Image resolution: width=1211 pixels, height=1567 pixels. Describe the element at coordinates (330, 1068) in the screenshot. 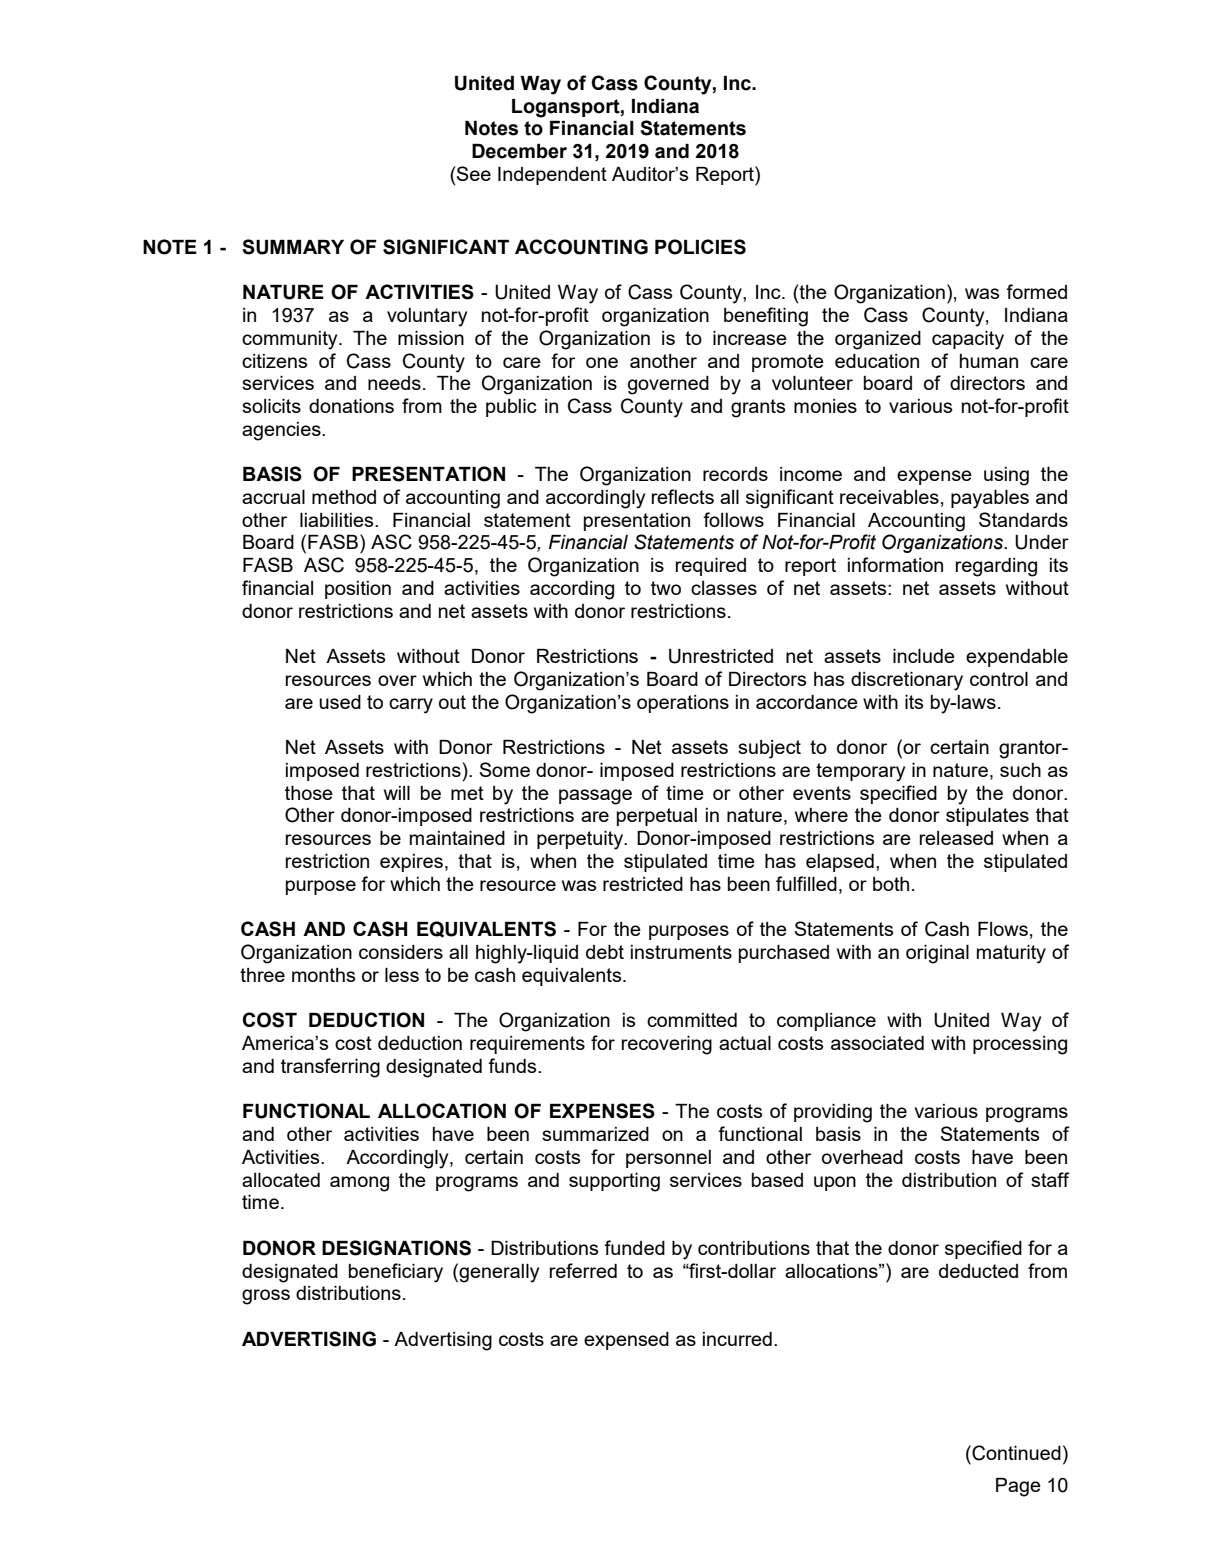

I see `transferring` at that location.
